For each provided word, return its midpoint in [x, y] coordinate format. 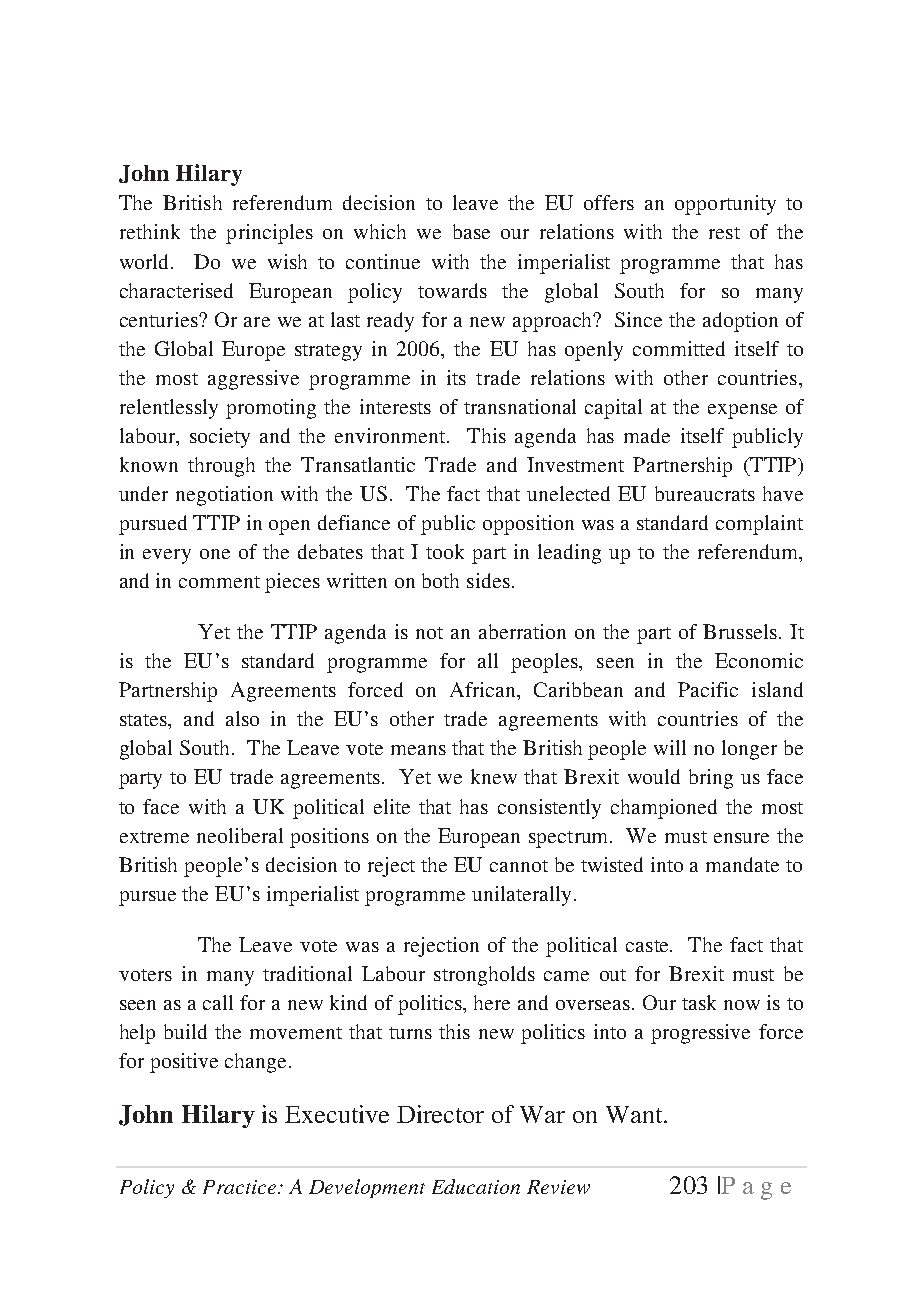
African [484, 691]
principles [269, 234]
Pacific [708, 689]
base [471, 231]
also [242, 718]
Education [476, 1186]
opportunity [725, 205]
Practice [241, 1187]
